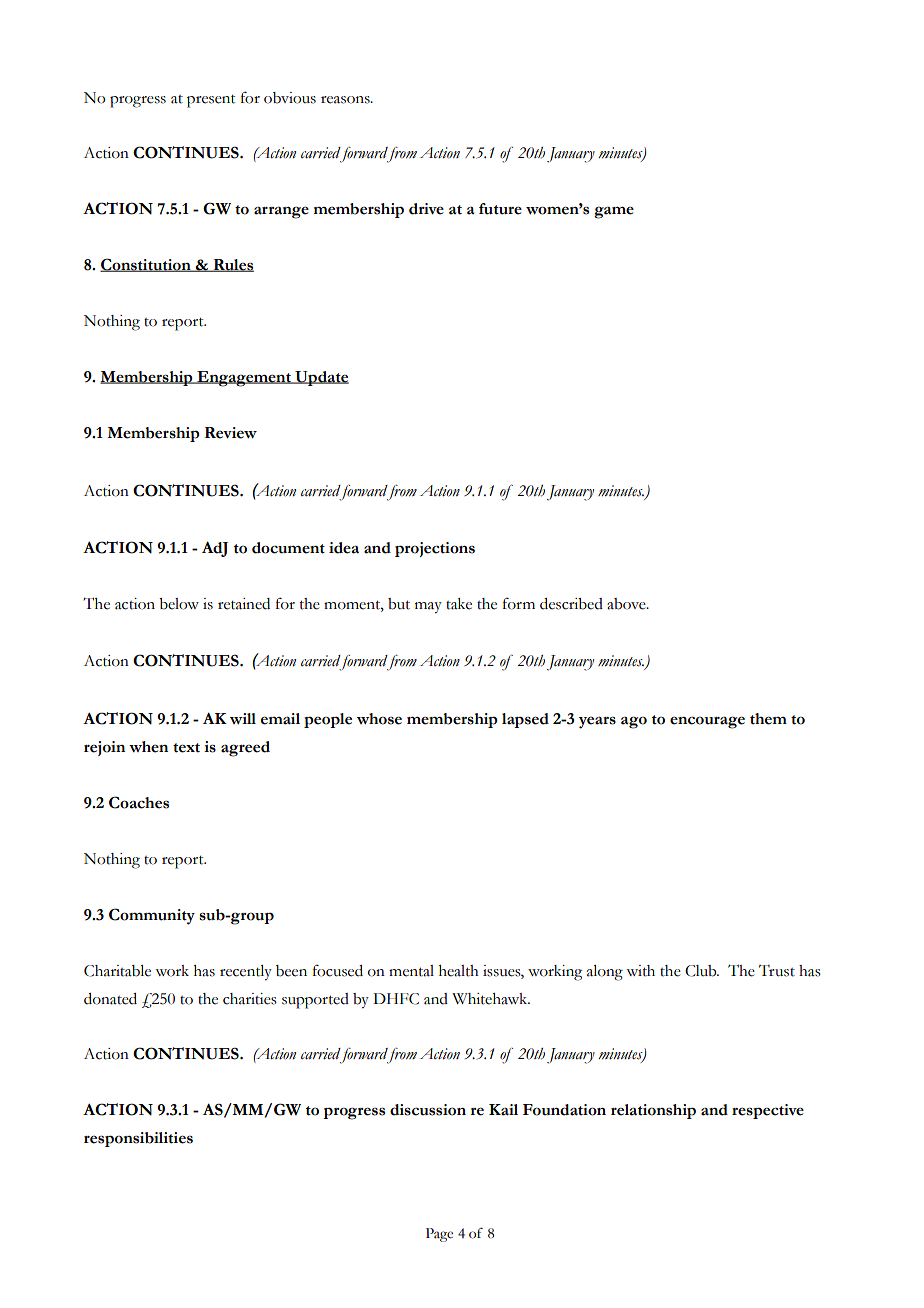  What do you see at coordinates (459, 971) in the page?
I see `health` at bounding box center [459, 971].
